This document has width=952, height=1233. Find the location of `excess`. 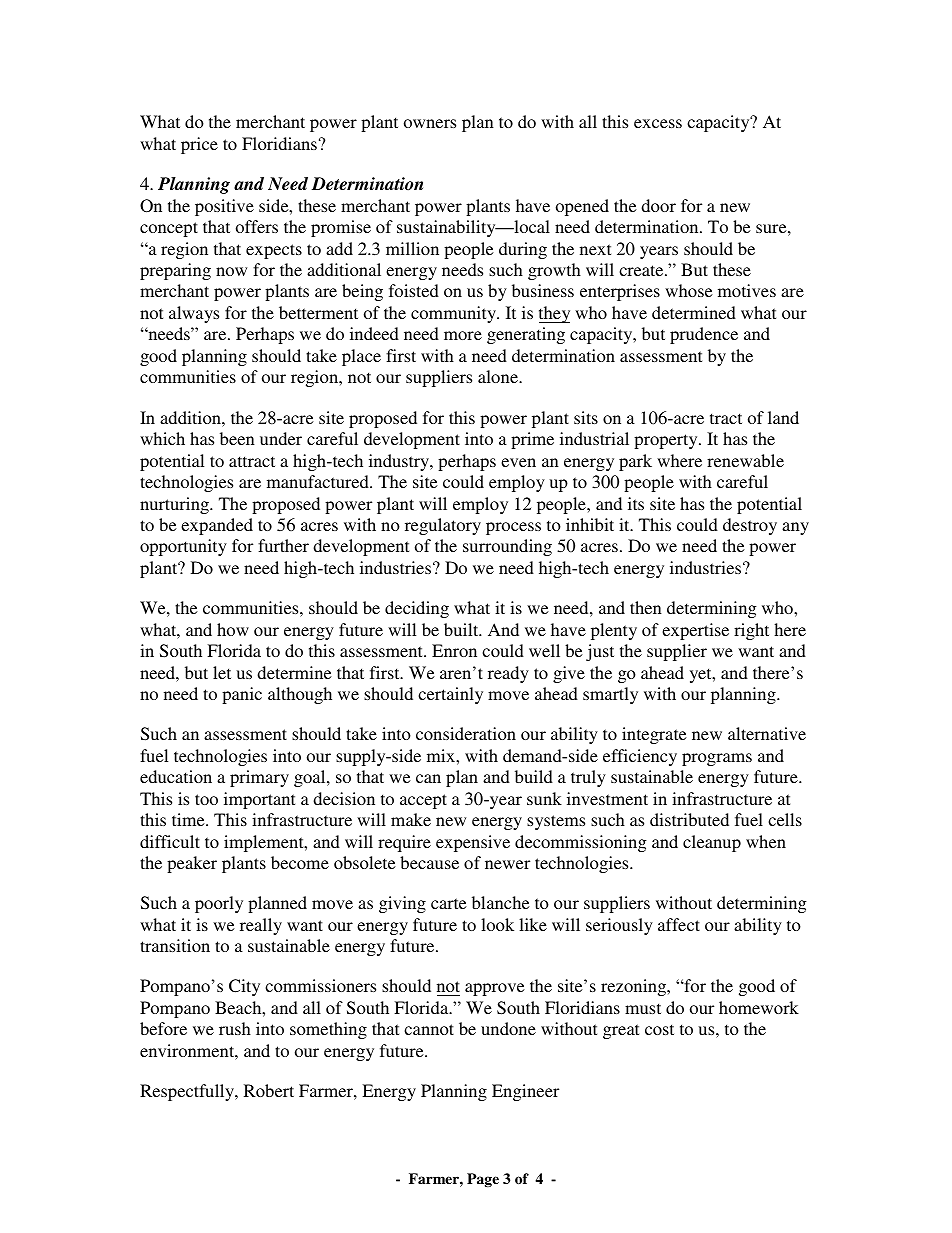

excess is located at coordinates (658, 123).
